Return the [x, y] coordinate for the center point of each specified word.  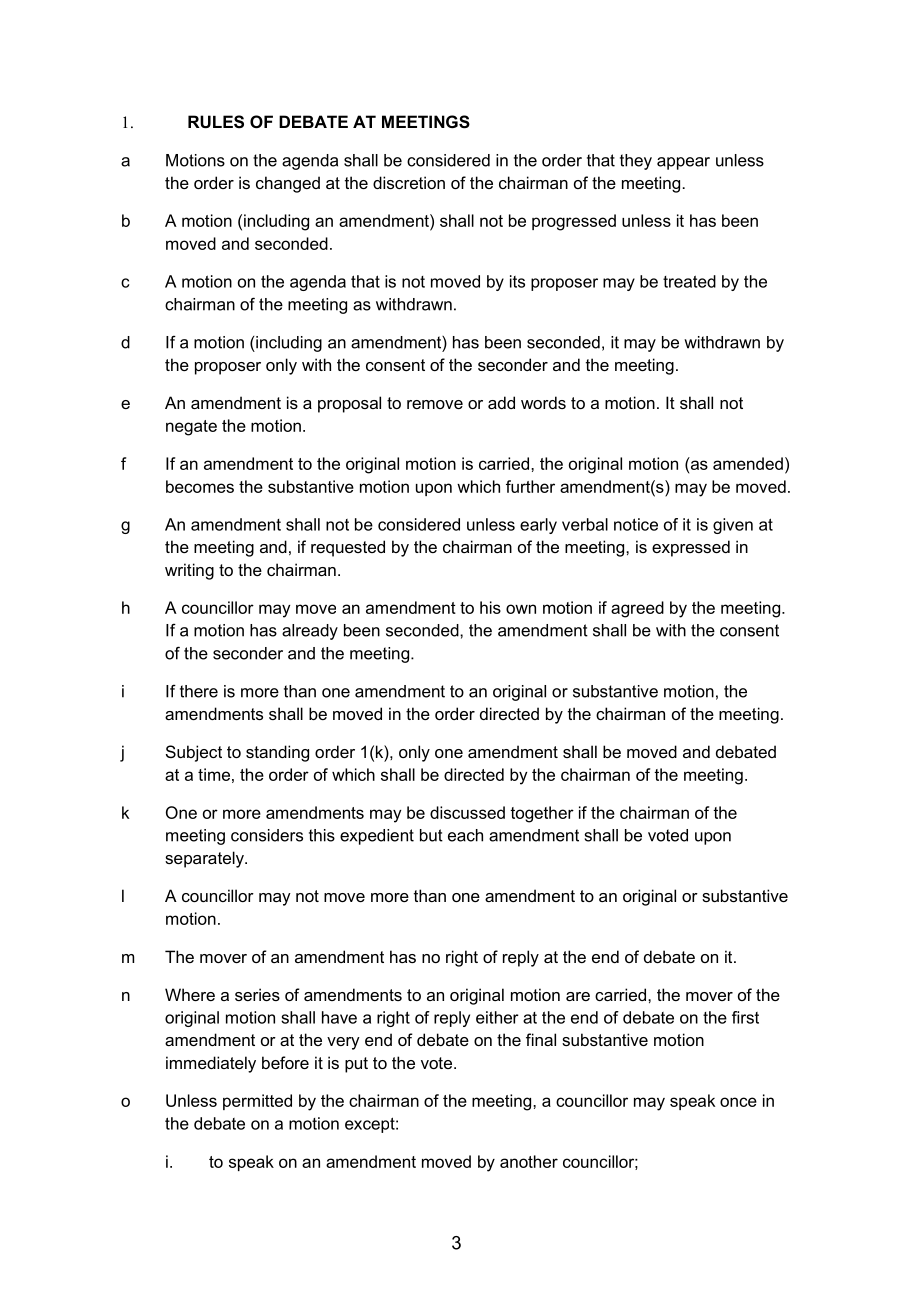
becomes [200, 486]
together [542, 814]
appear [683, 163]
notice [636, 524]
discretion [409, 182]
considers [267, 835]
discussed [467, 812]
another [529, 1161]
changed [288, 184]
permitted [257, 1102]
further [530, 486]
